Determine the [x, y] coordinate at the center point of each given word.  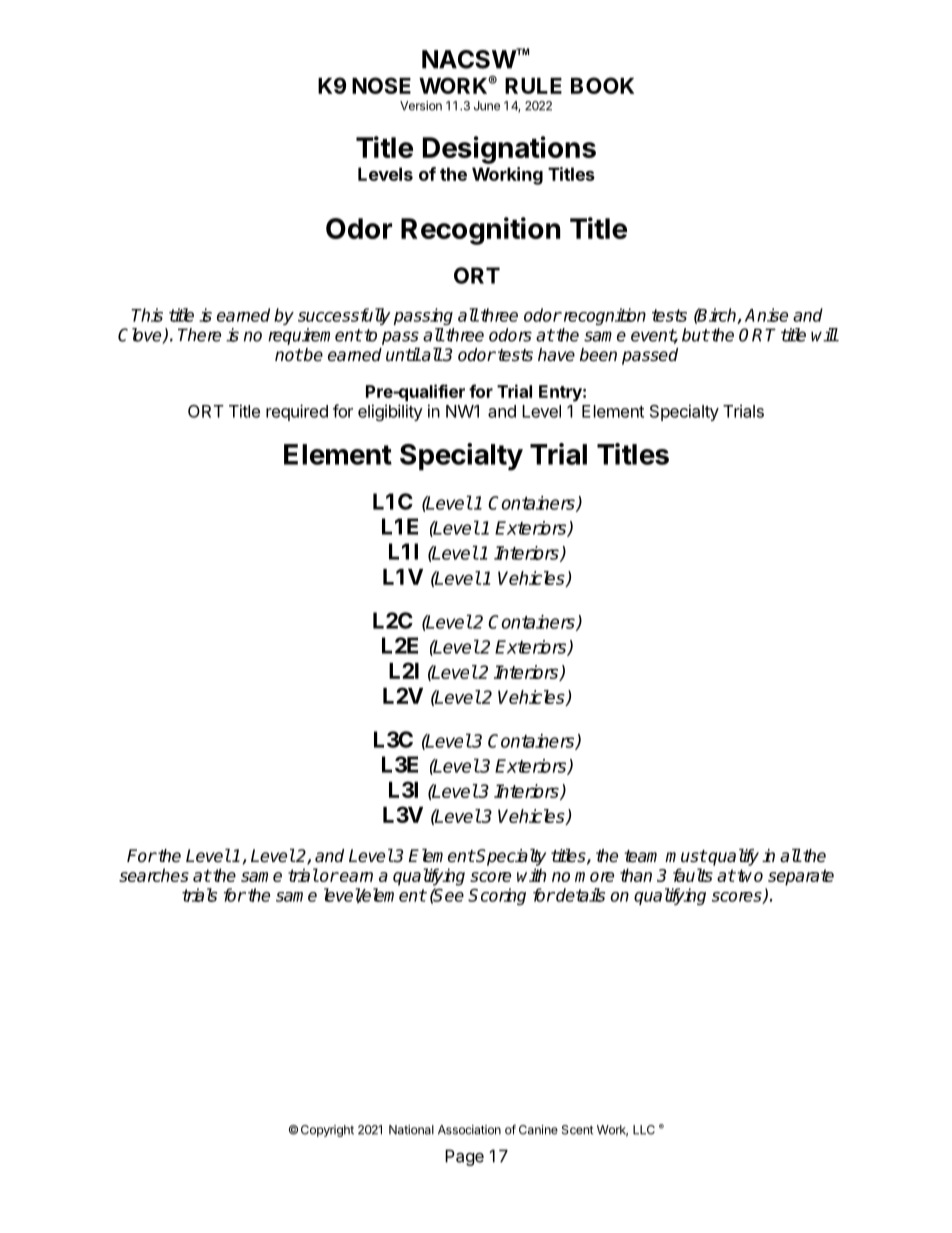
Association [469, 1130]
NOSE [381, 85]
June [487, 106]
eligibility [390, 412]
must [686, 856]
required [297, 412]
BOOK [602, 85]
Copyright [327, 1131]
